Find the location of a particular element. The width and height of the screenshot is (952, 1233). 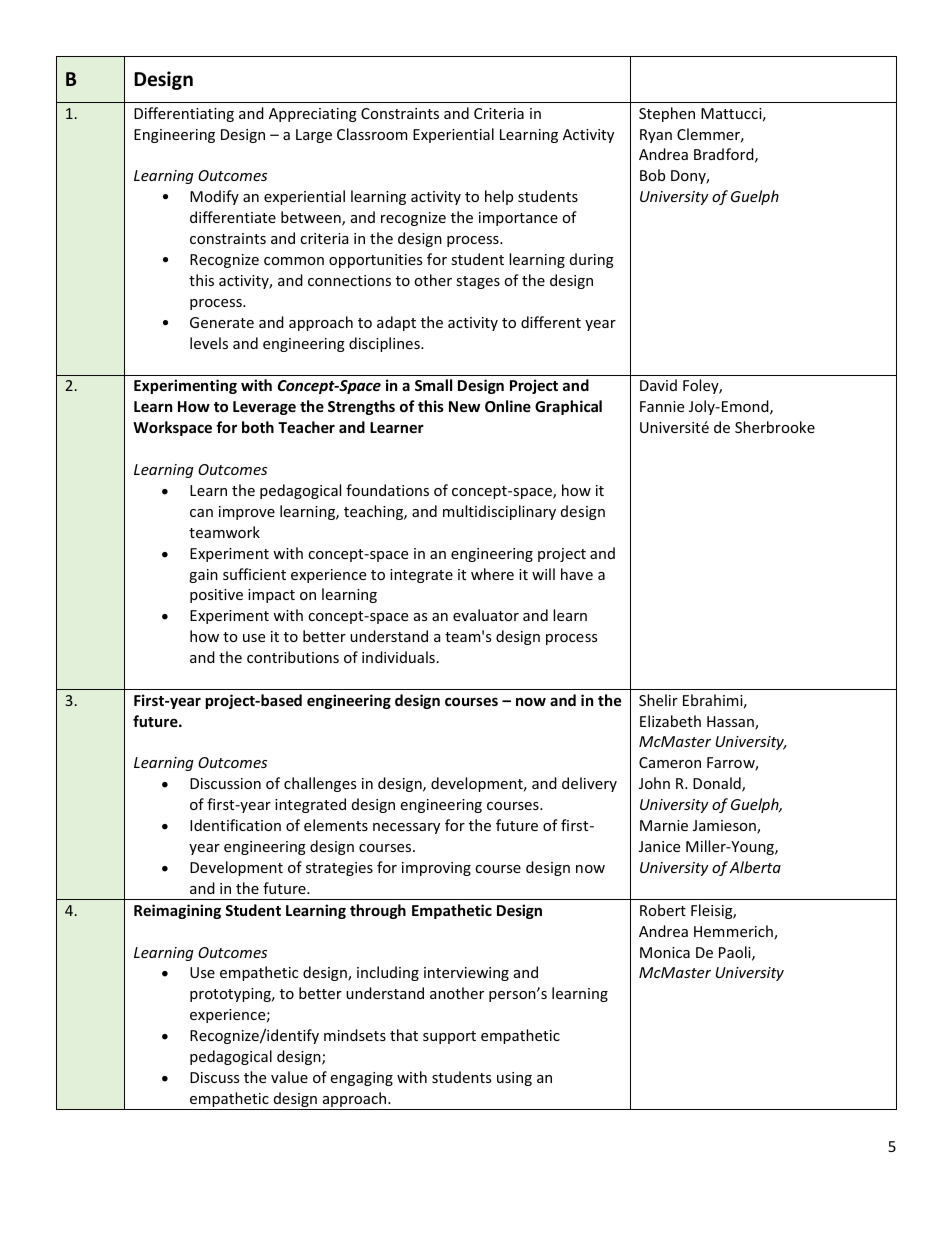

Large is located at coordinates (314, 136).
